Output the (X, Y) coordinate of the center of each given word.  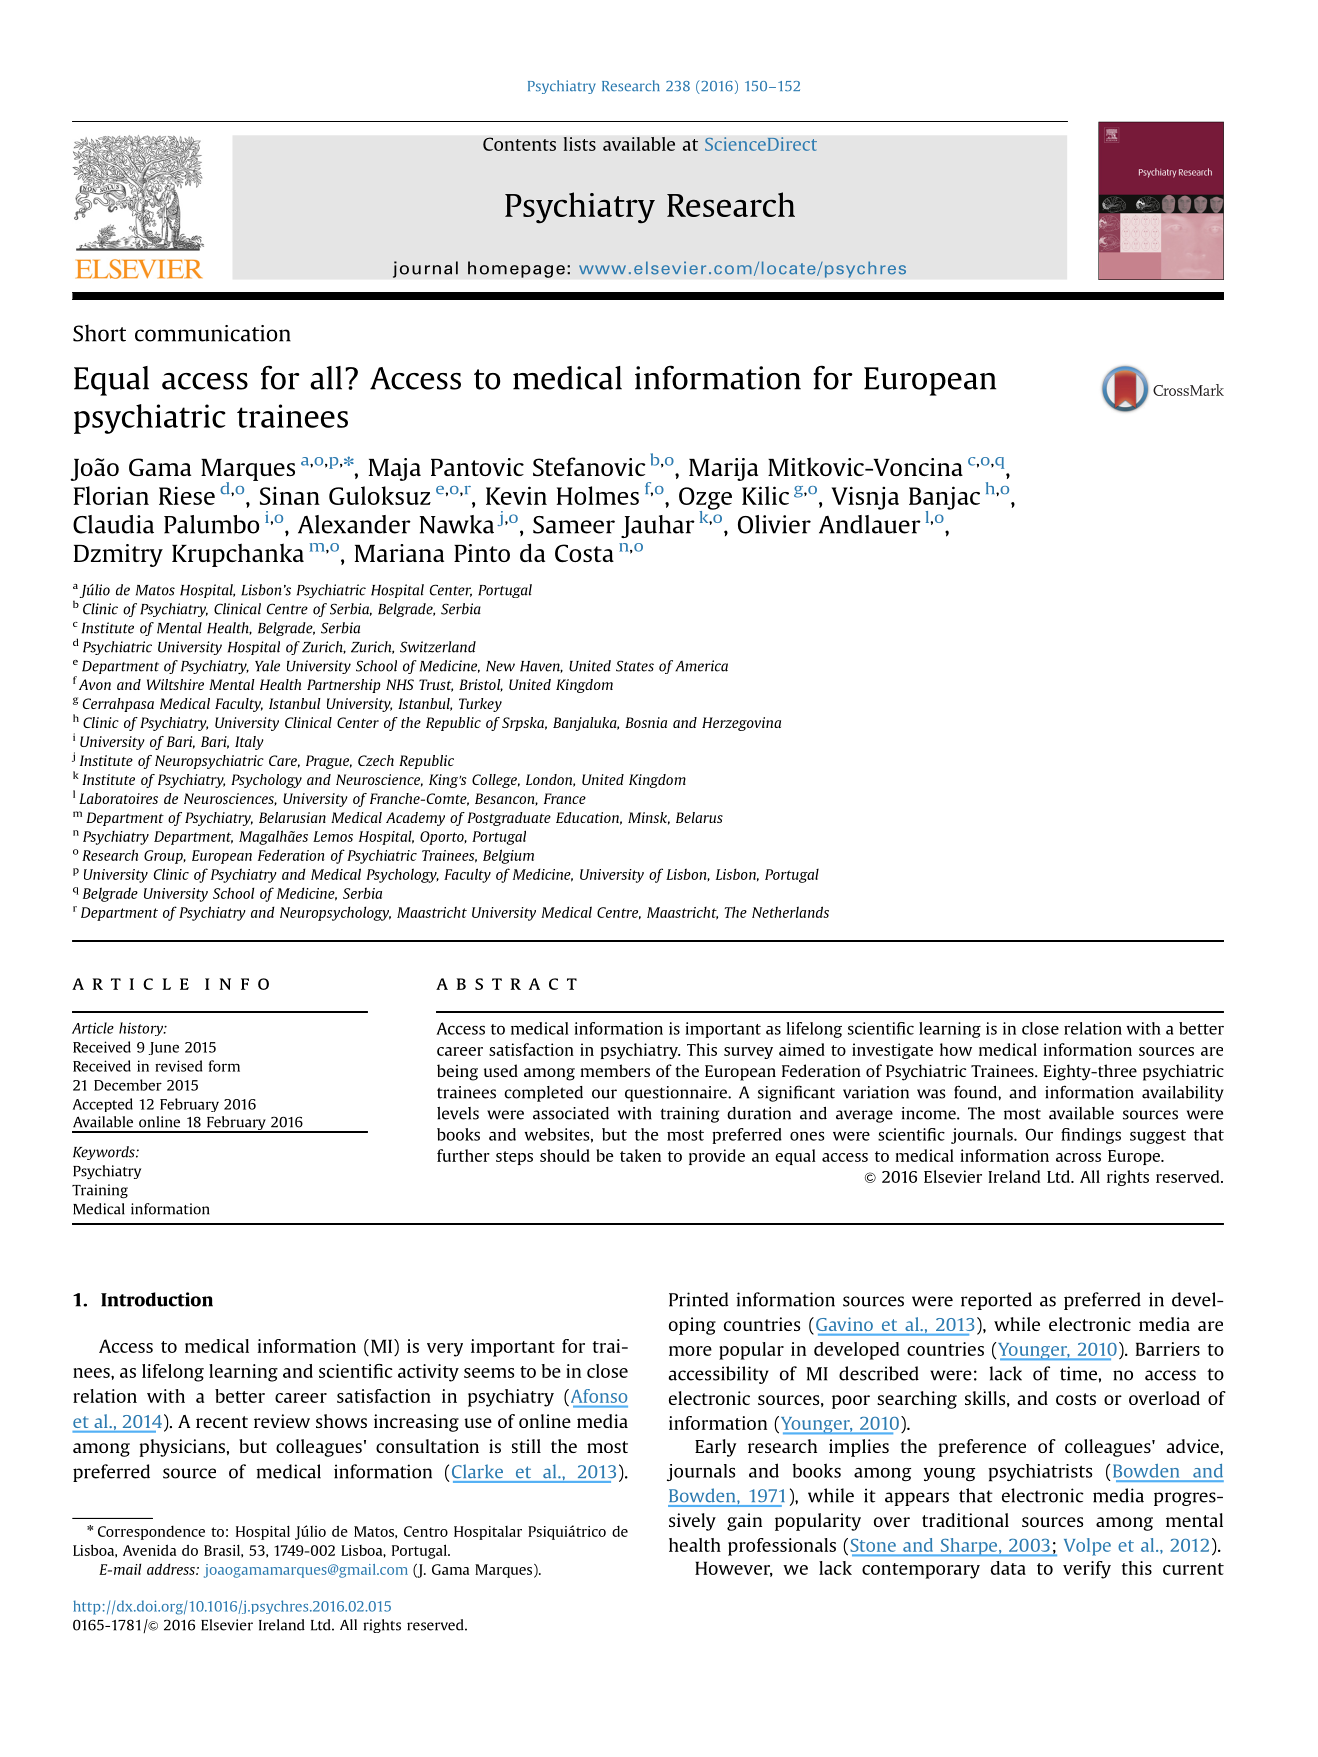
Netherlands (790, 912)
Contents (519, 144)
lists (579, 144)
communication (213, 333)
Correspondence (151, 1532)
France (565, 798)
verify (1087, 1570)
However (734, 1569)
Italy (249, 743)
